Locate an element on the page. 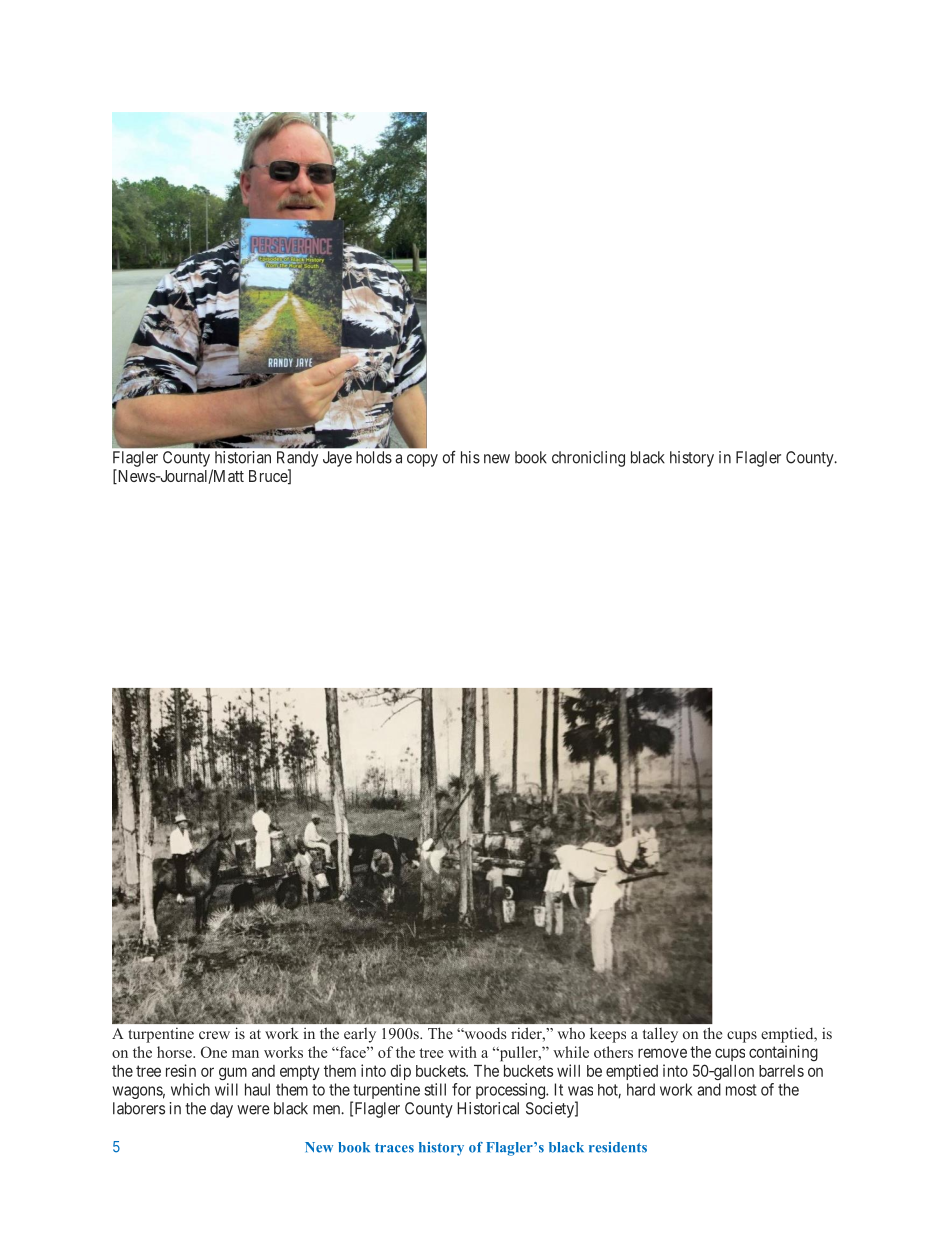 Image resolution: width=952 pixels, height=1233 pixels. remove is located at coordinates (662, 1053).
